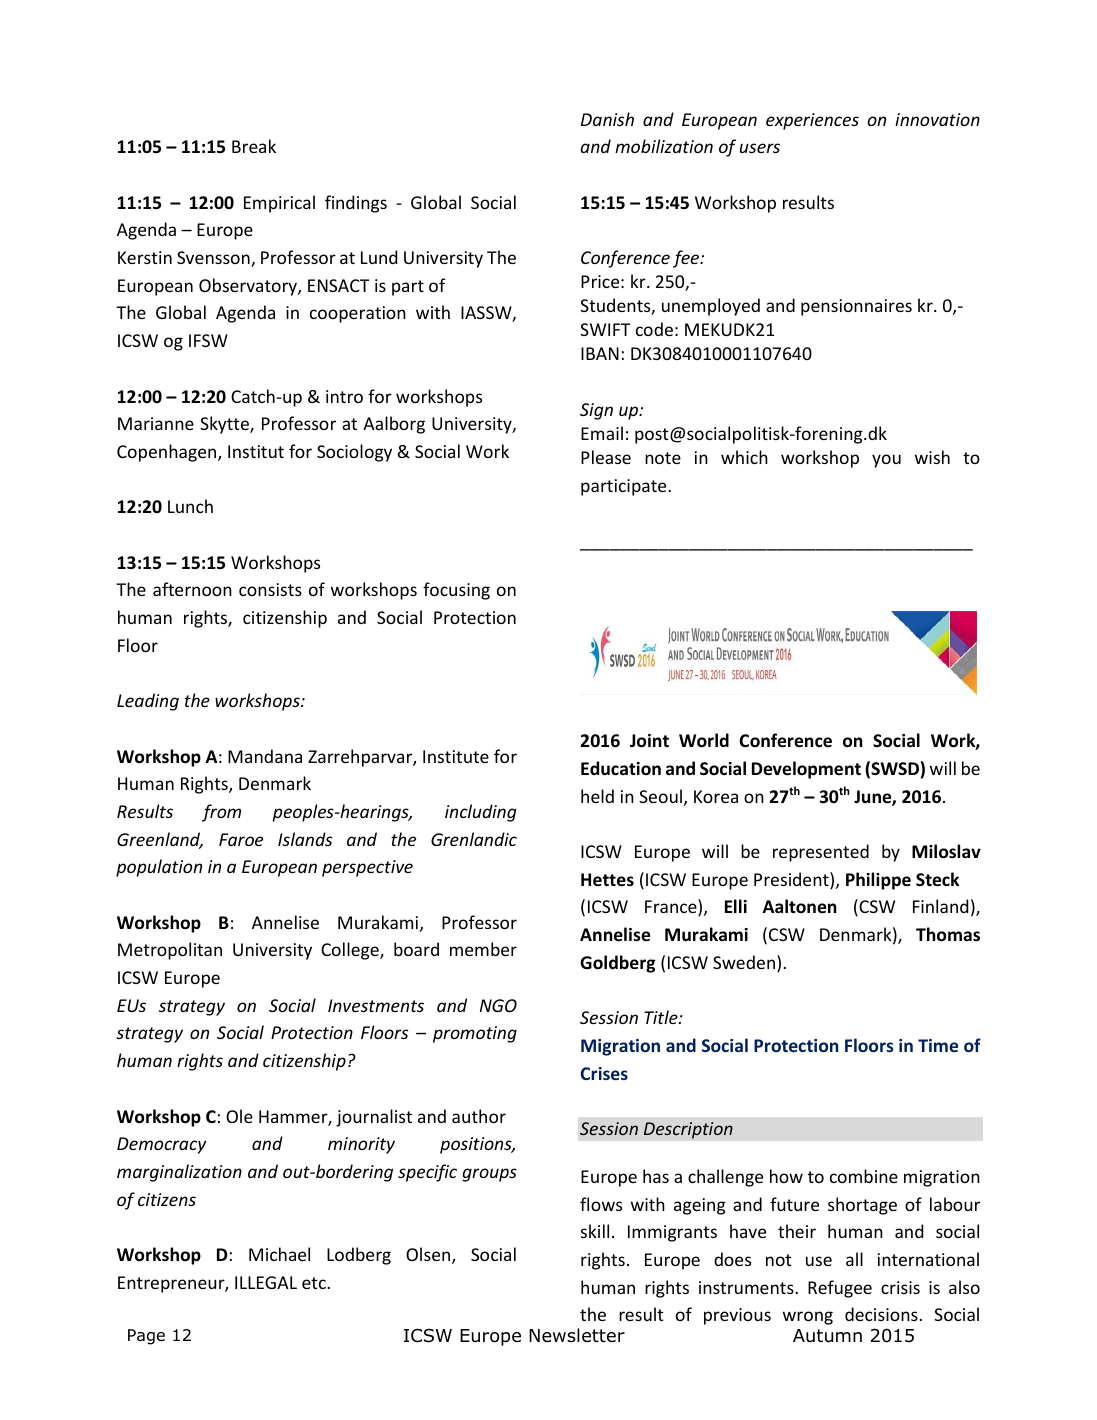 This image has width=1097, height=1420. What do you see at coordinates (938, 1045) in the image?
I see `Time` at bounding box center [938, 1045].
